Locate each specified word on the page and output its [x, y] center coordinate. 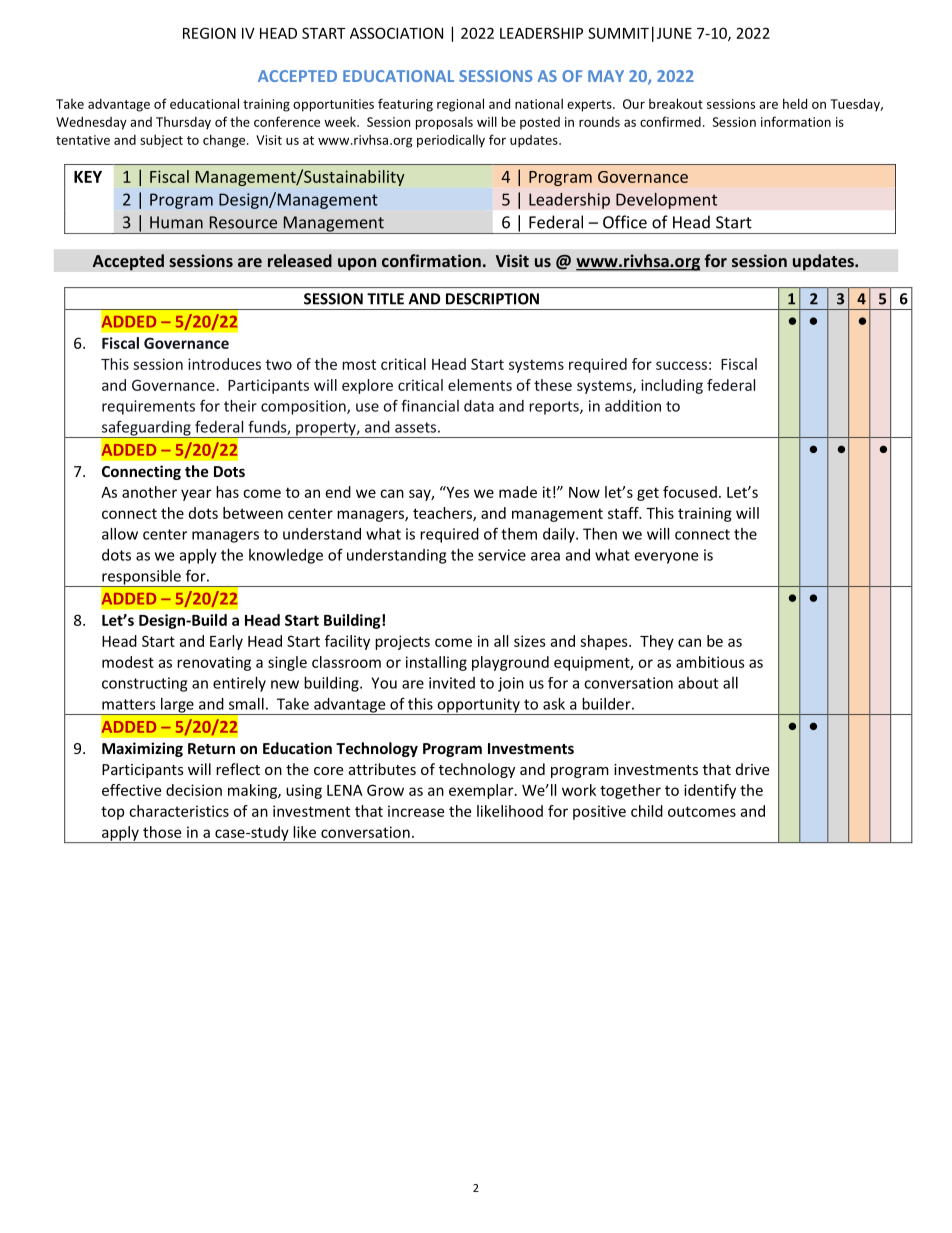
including [672, 386]
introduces [224, 364]
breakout [676, 103]
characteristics [179, 811]
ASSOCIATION [396, 33]
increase [416, 811]
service [502, 555]
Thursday [183, 123]
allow [120, 534]
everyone [666, 558]
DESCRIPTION [492, 299]
